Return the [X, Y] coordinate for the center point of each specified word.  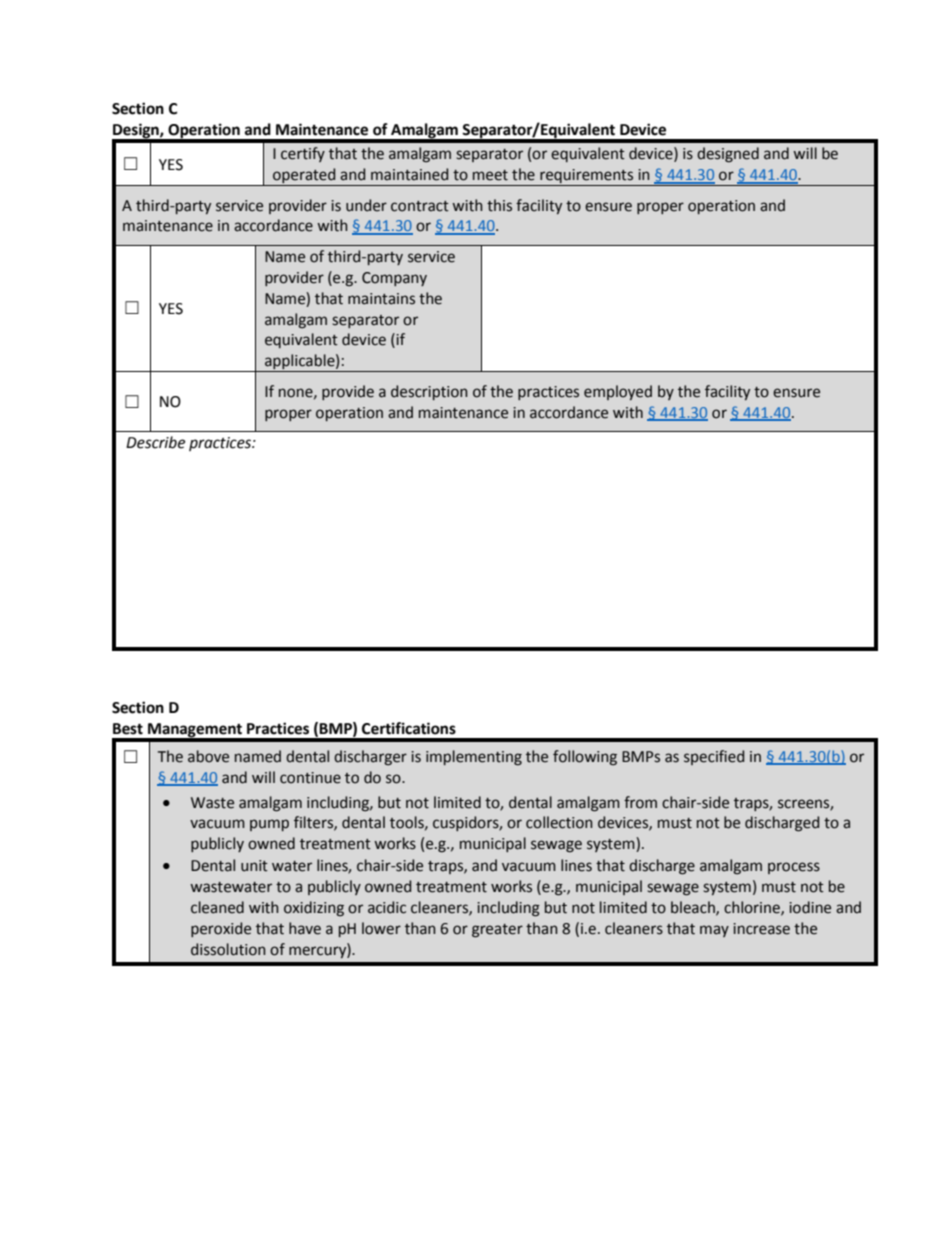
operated [304, 177]
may [714, 931]
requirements [587, 177]
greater [497, 931]
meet [490, 175]
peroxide [221, 929]
